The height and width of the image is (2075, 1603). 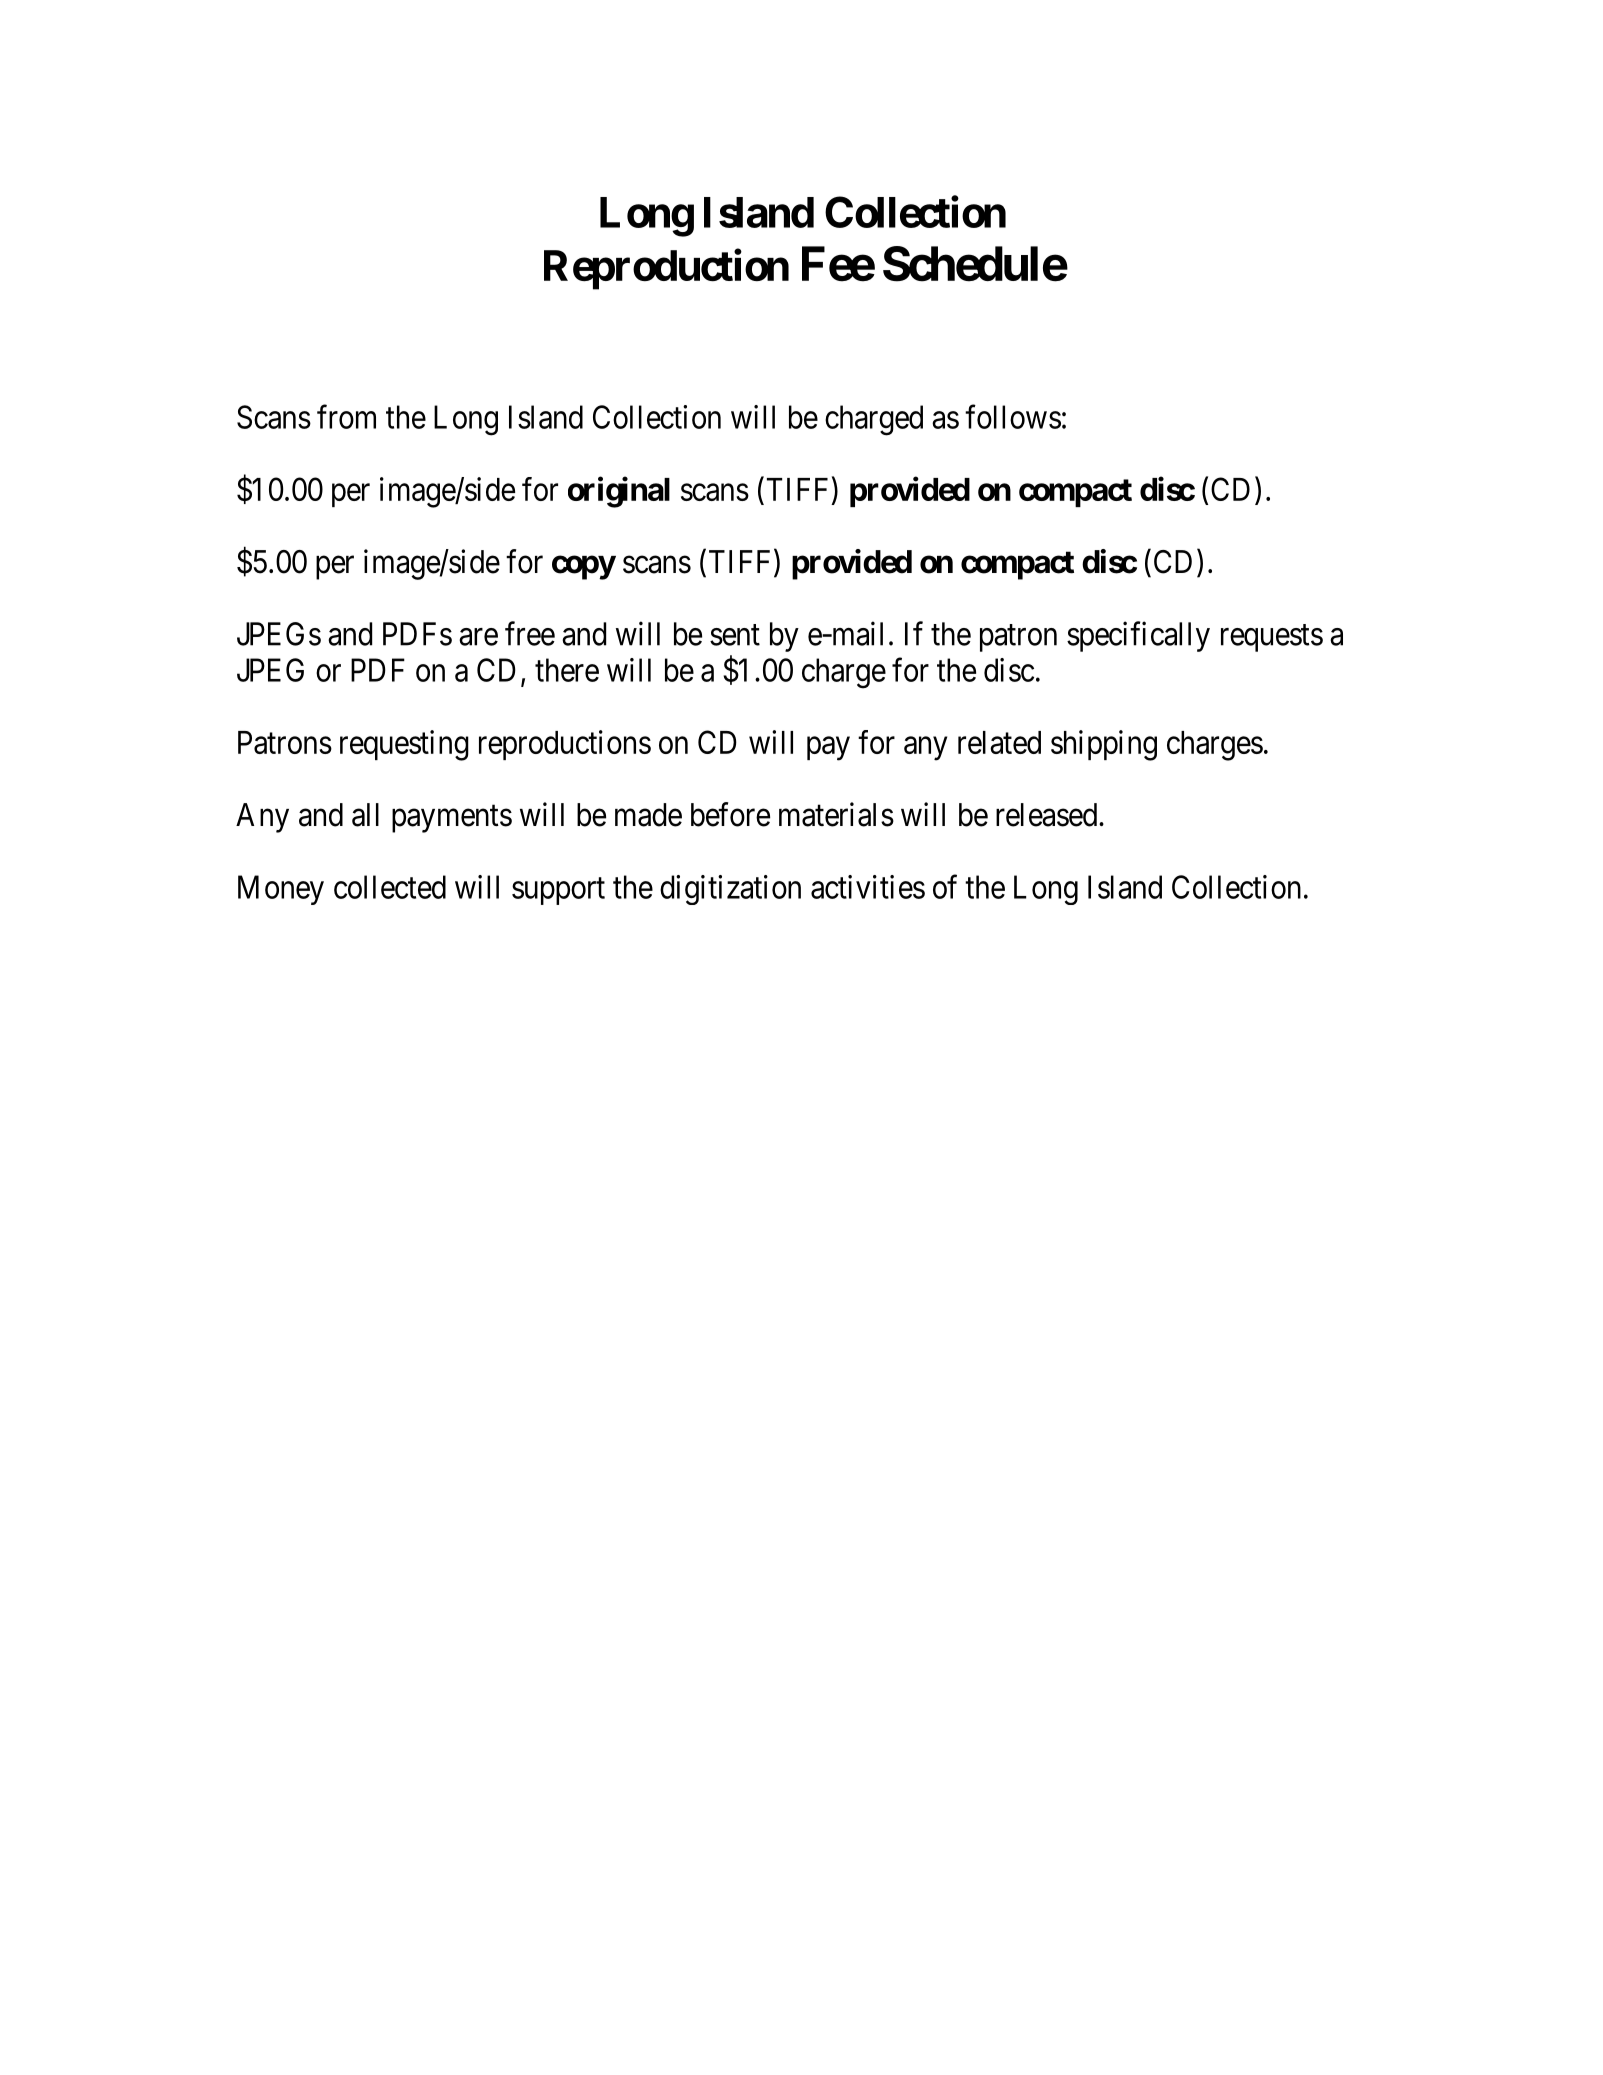 What do you see at coordinates (1138, 636) in the image?
I see `specifically` at bounding box center [1138, 636].
